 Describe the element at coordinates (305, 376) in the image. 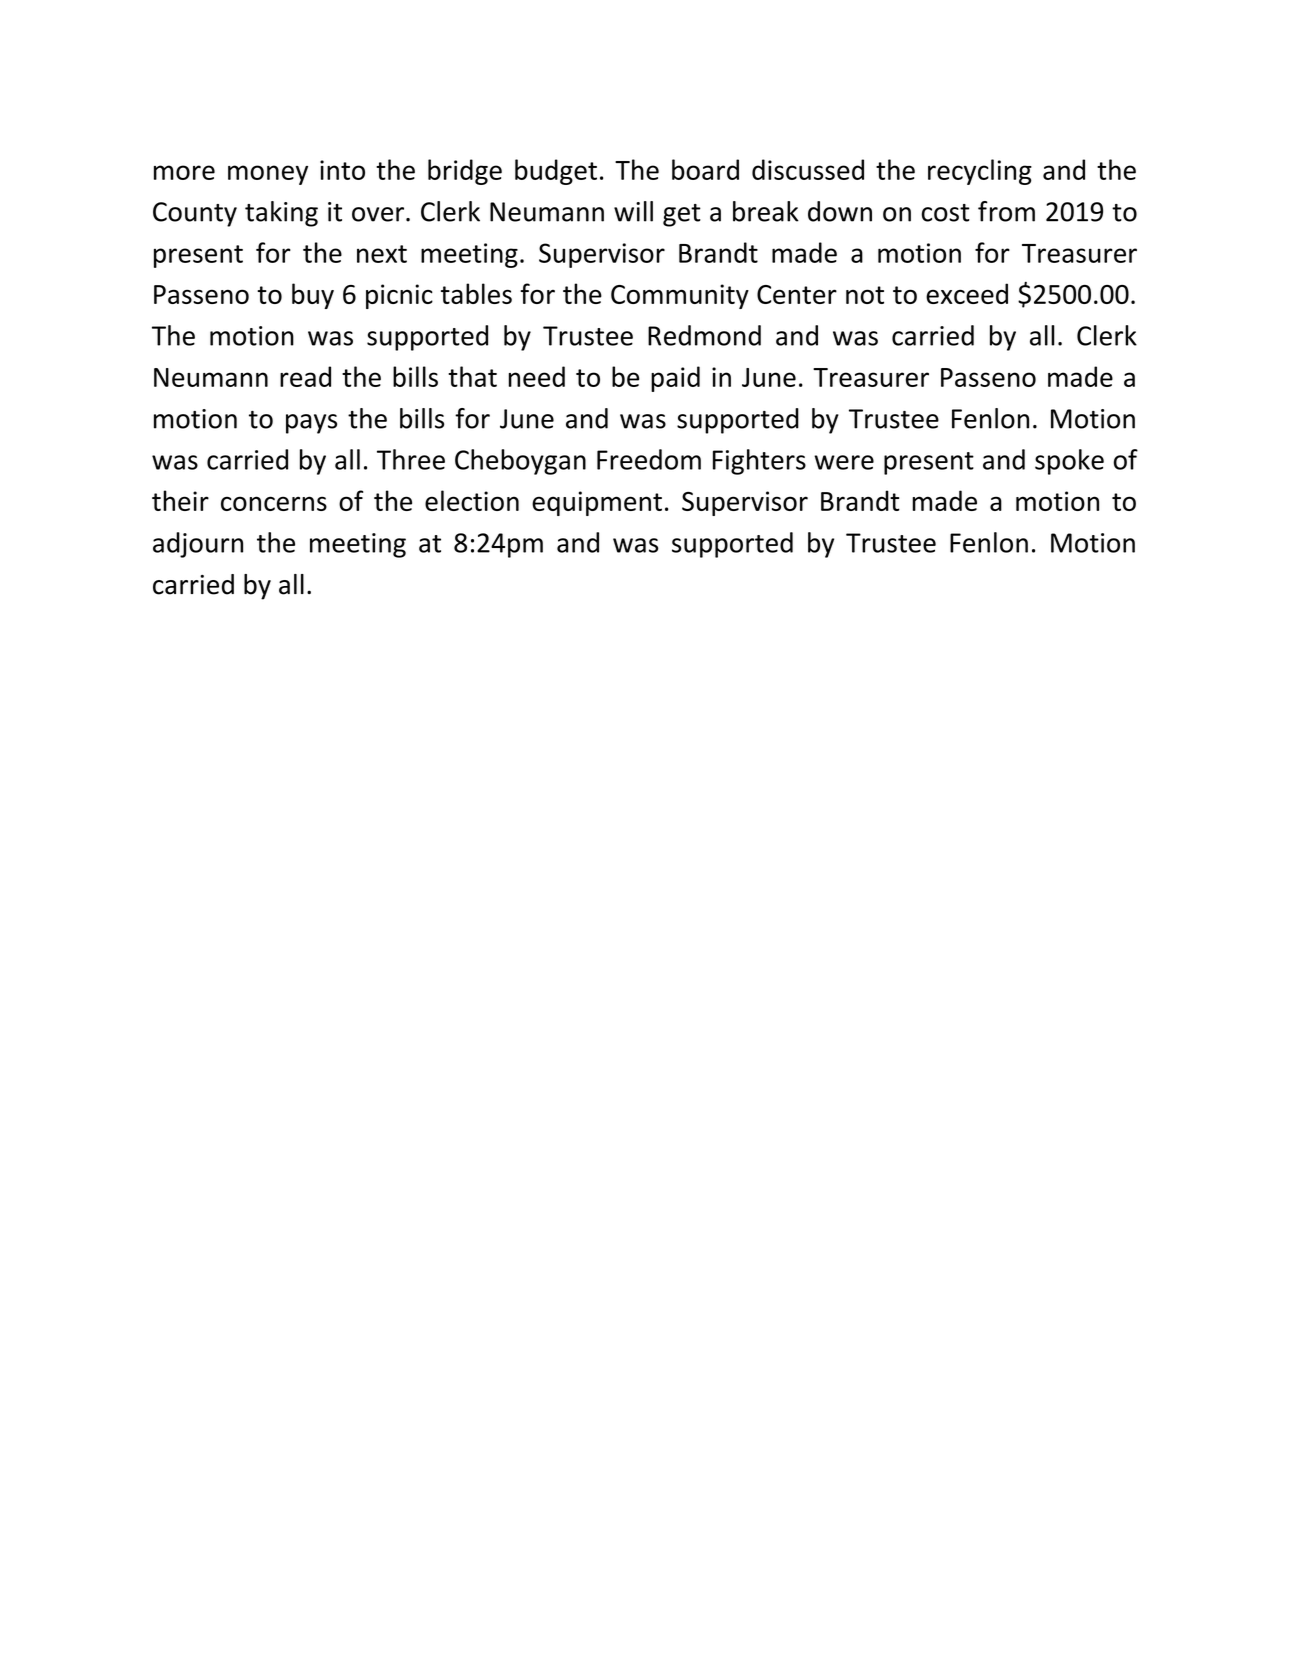

I see `read` at that location.
